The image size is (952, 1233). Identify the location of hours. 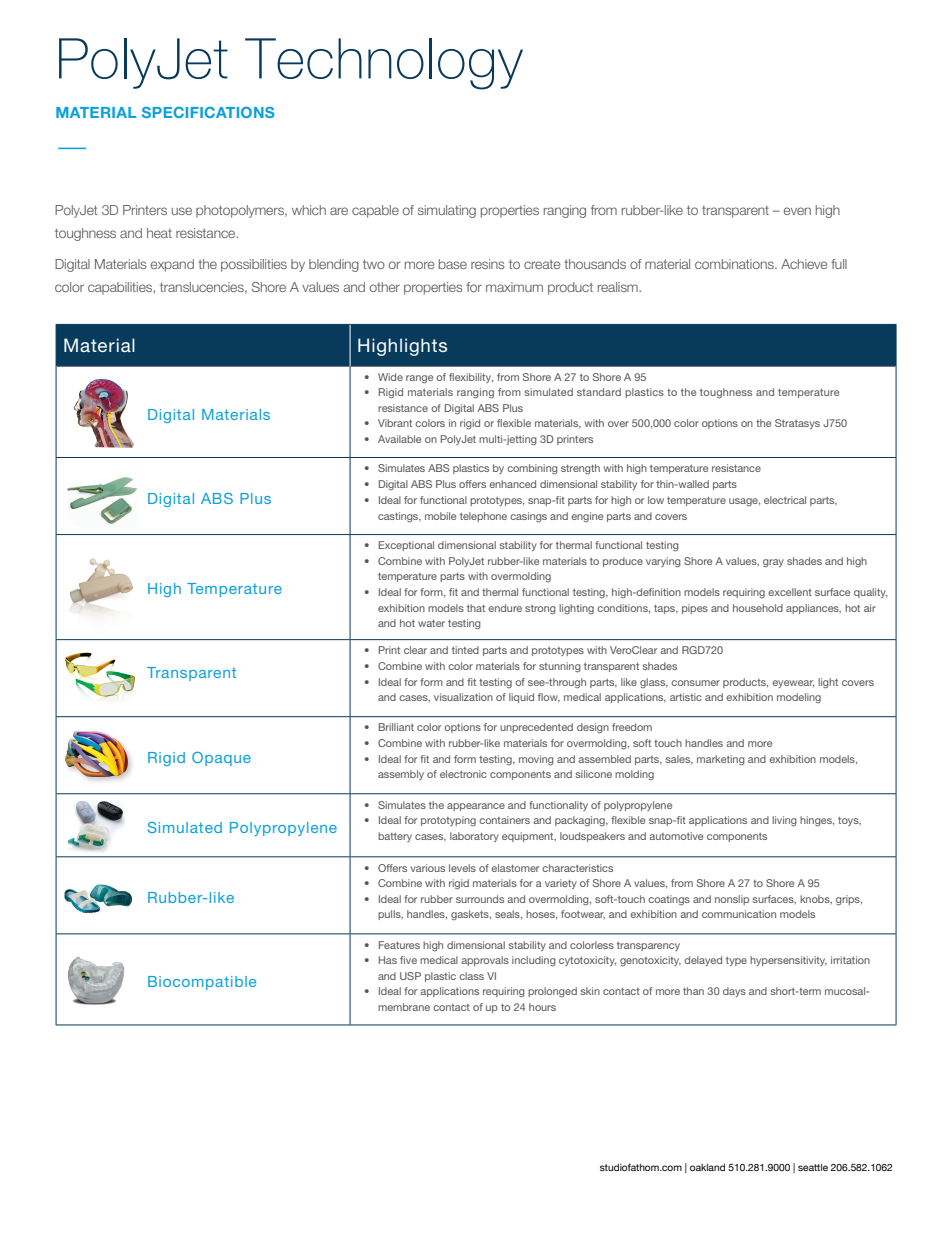
(542, 1007).
